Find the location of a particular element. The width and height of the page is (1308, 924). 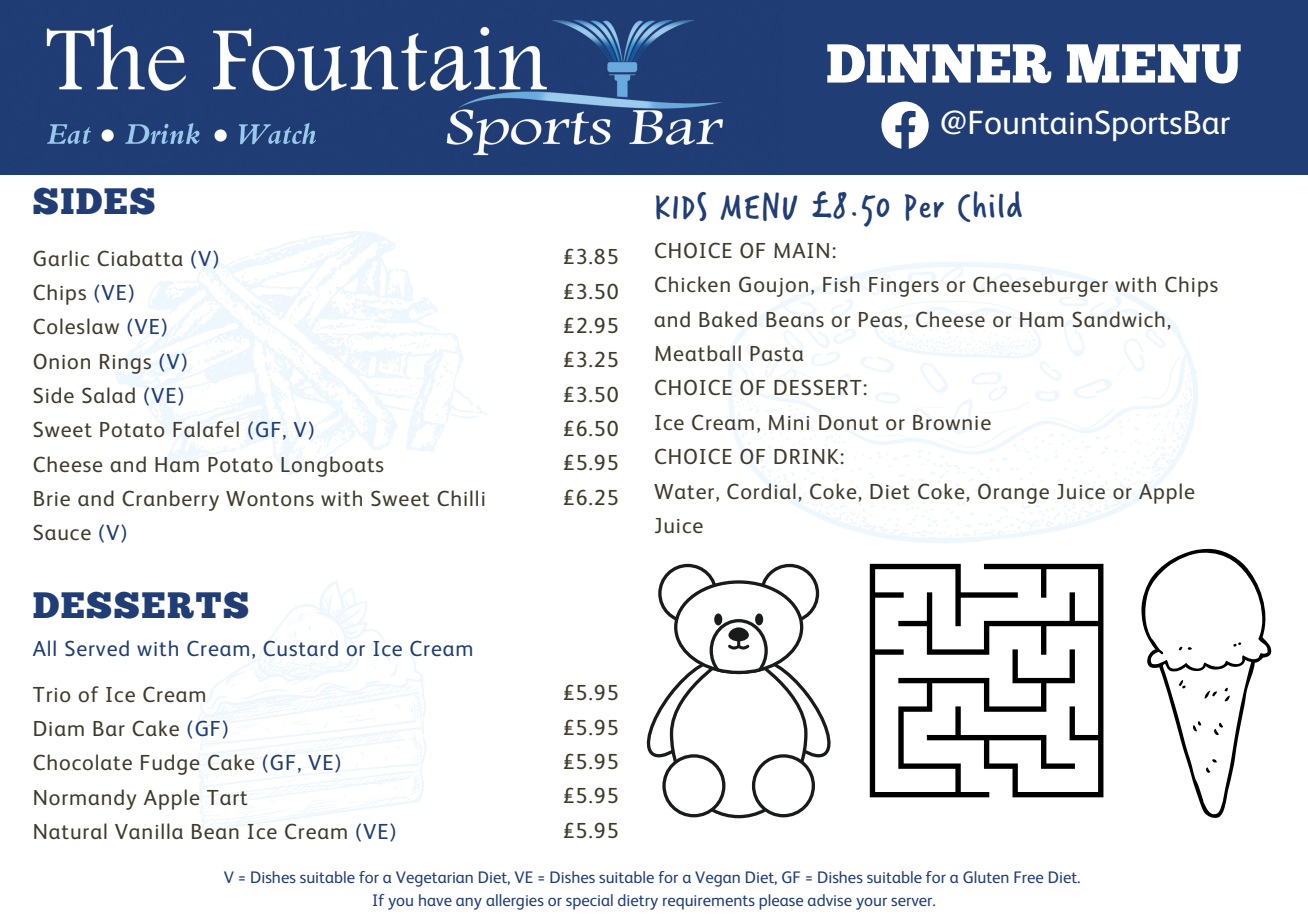

Rings is located at coordinates (125, 364).
